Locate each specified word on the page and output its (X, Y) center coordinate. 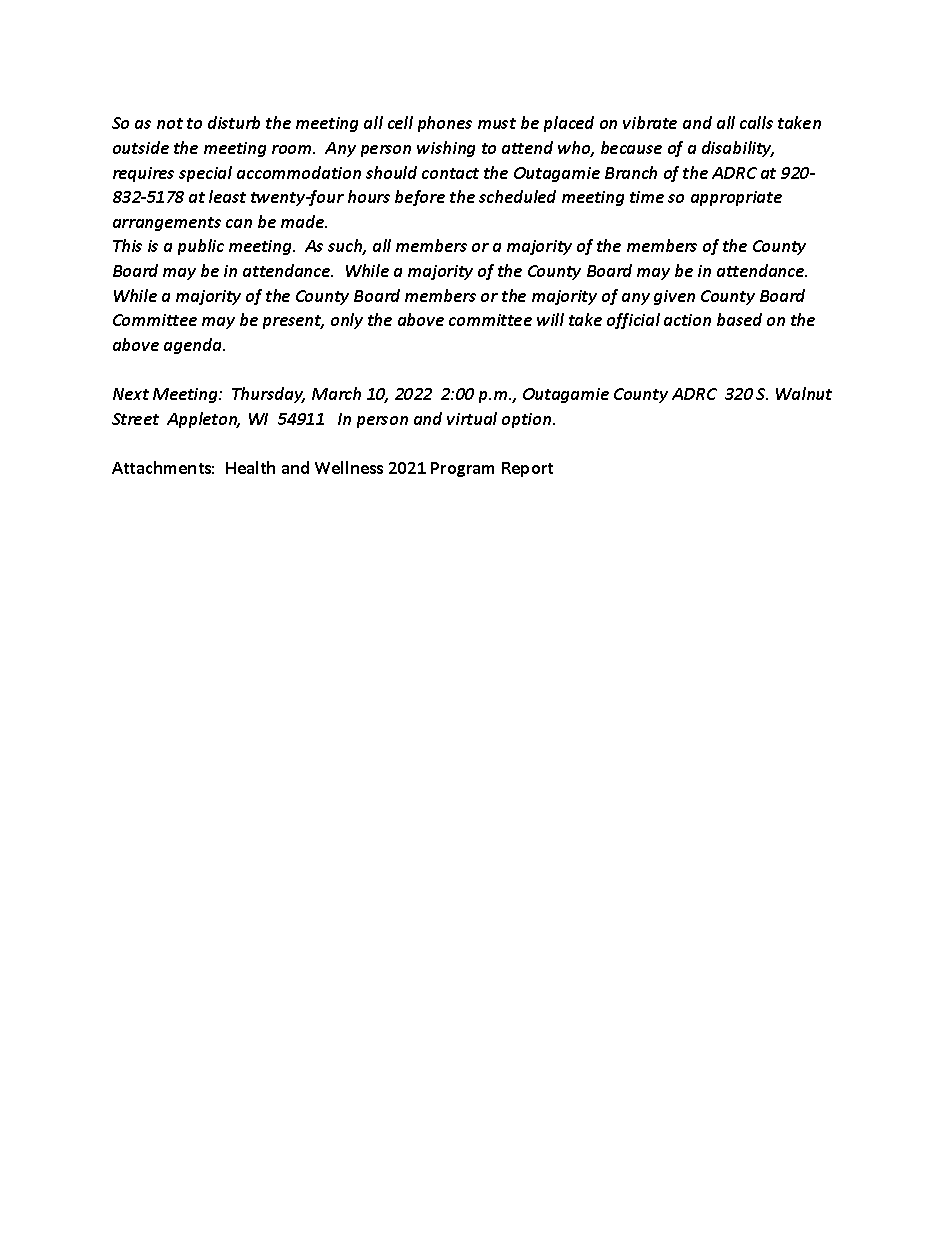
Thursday (268, 395)
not (170, 123)
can (239, 223)
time (647, 197)
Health (250, 467)
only (347, 321)
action (687, 320)
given (674, 297)
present (293, 322)
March (336, 393)
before (420, 198)
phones (445, 124)
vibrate (650, 122)
